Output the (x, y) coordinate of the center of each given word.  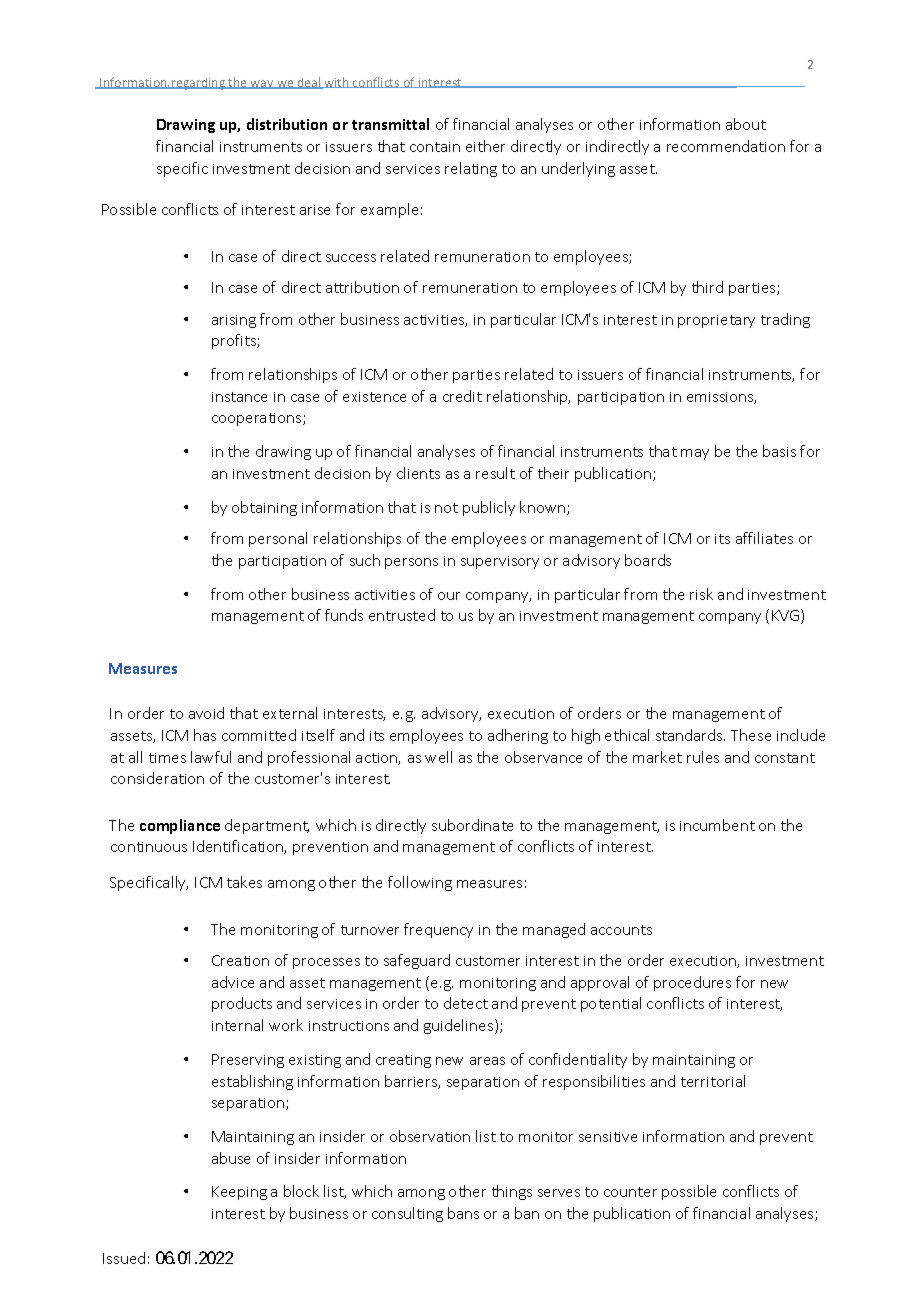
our (449, 596)
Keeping (239, 1193)
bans (463, 1213)
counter (630, 1192)
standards (690, 735)
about (746, 124)
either (485, 146)
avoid (206, 713)
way (262, 84)
